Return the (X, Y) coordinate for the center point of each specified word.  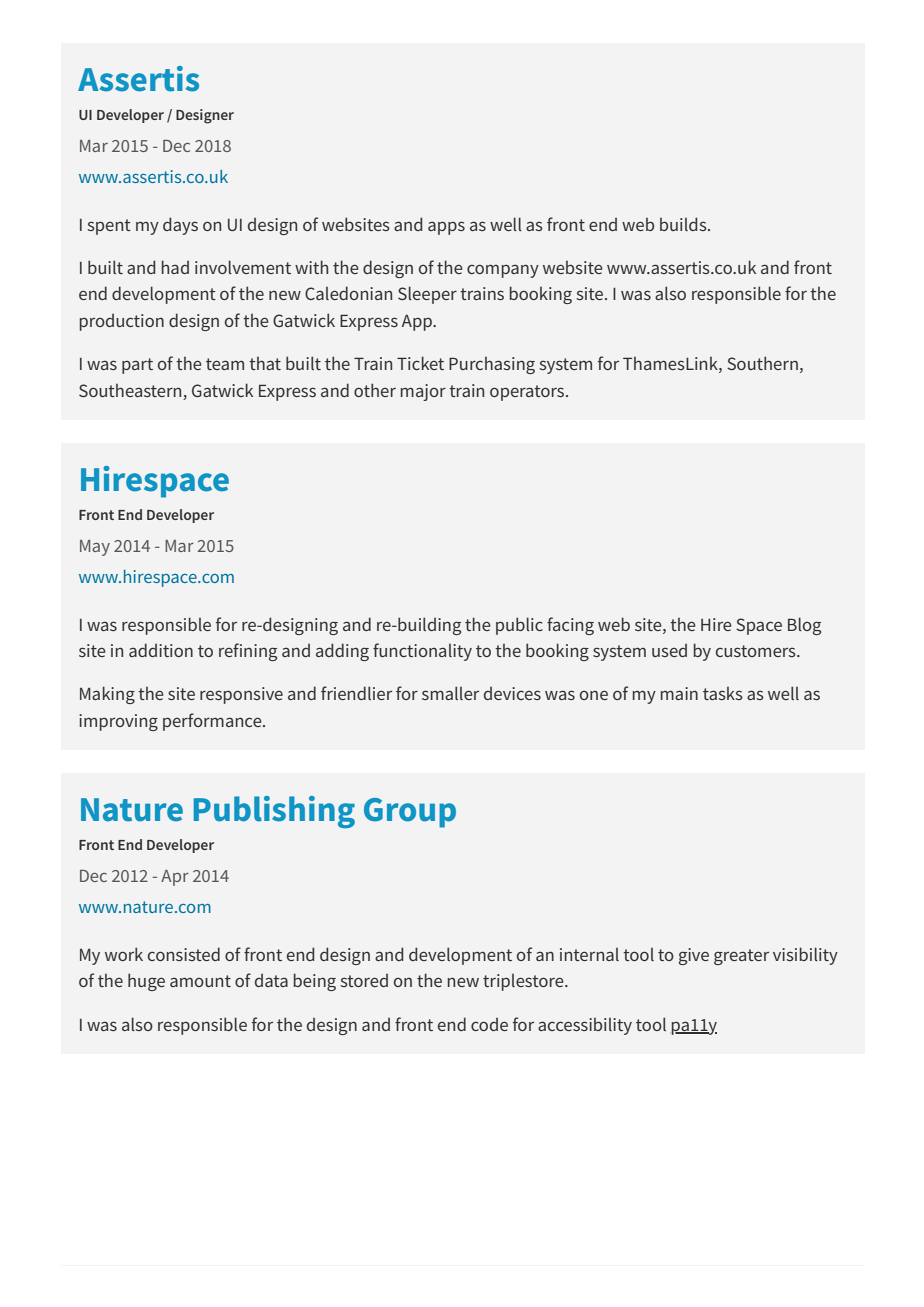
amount (200, 981)
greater (741, 957)
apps (446, 228)
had (175, 267)
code (489, 1024)
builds (684, 224)
